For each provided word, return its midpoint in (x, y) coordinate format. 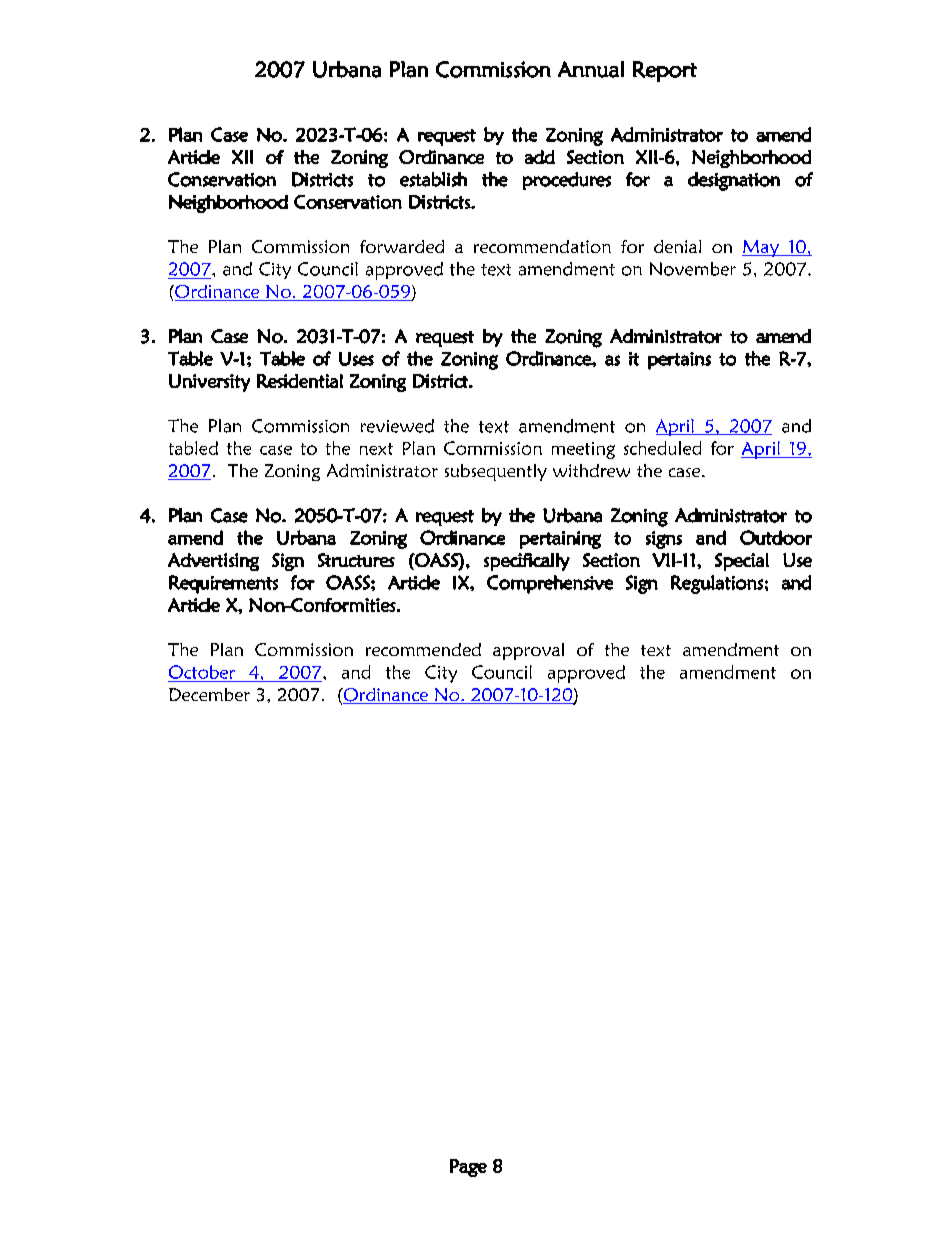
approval (528, 651)
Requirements (223, 584)
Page (468, 1168)
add (540, 157)
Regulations (717, 584)
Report (665, 71)
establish (433, 179)
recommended (423, 649)
